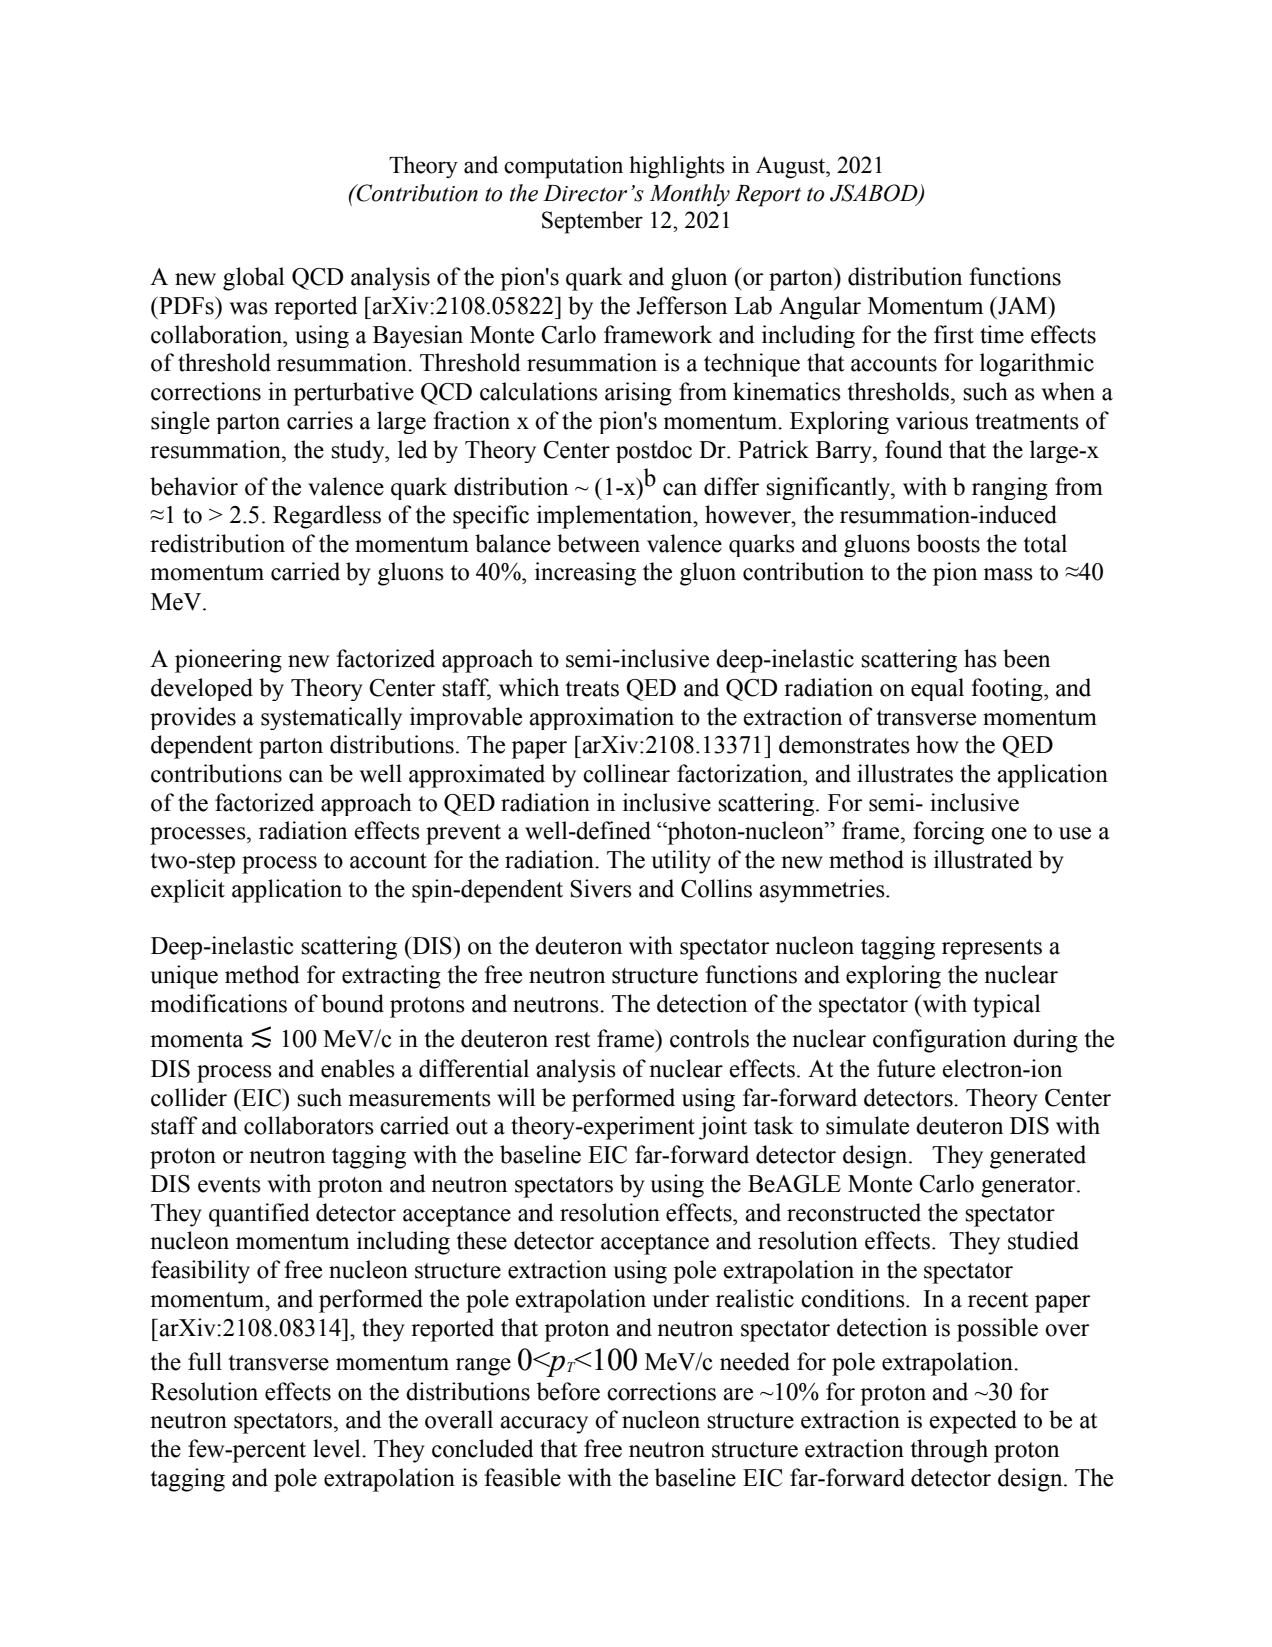 The height and width of the image is (1647, 1272). What do you see at coordinates (716, 888) in the image?
I see `Collins` at bounding box center [716, 888].
